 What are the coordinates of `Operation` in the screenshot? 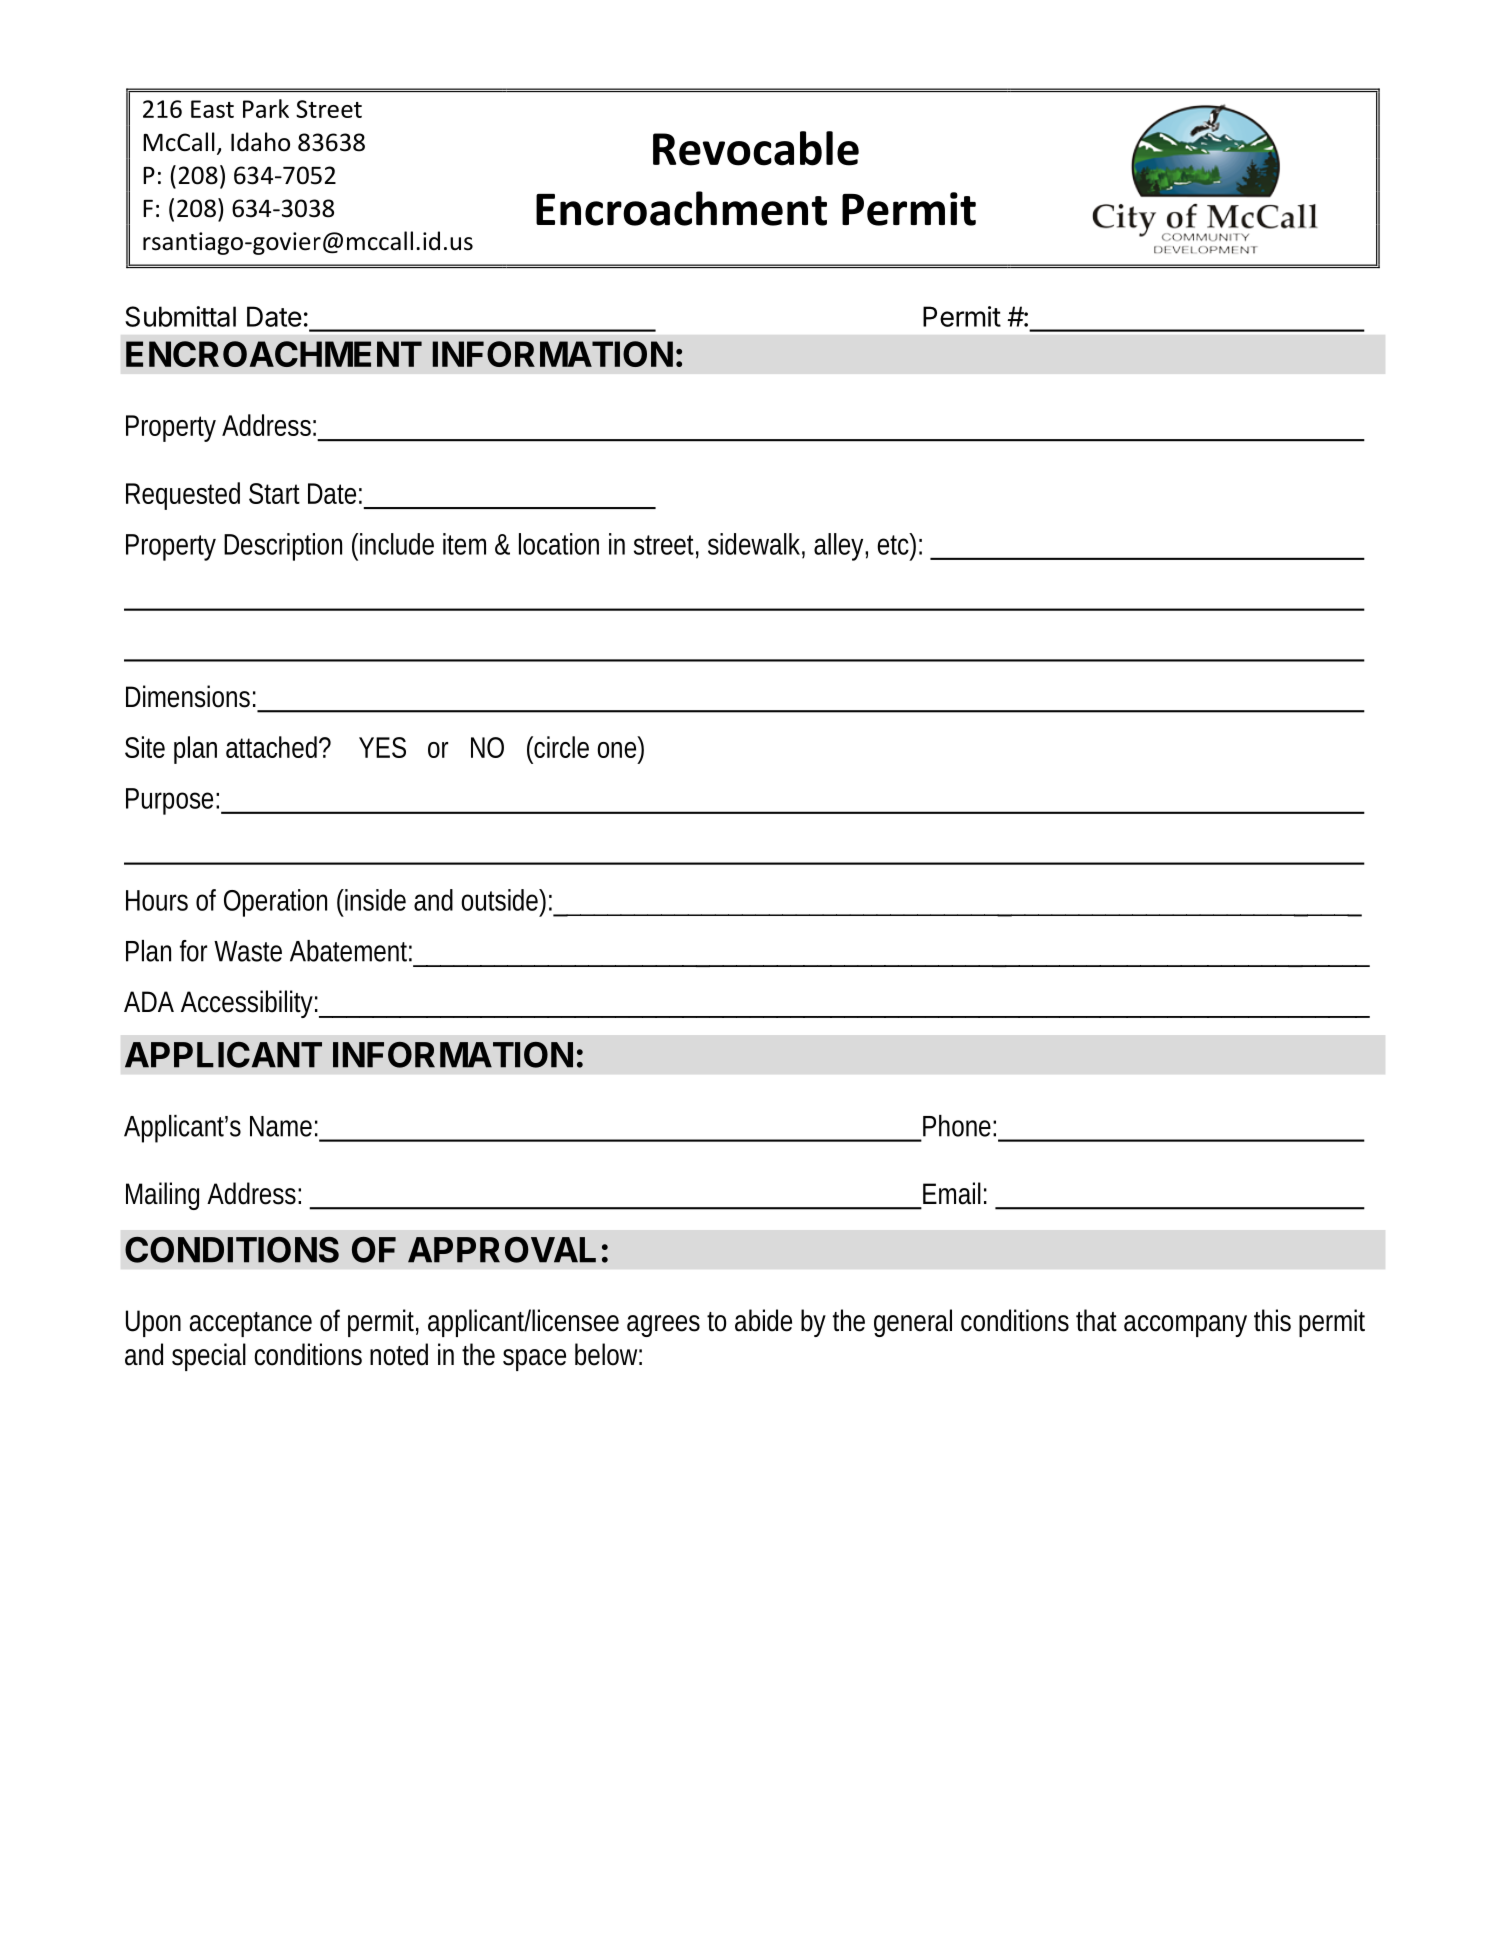 It's located at (275, 903).
